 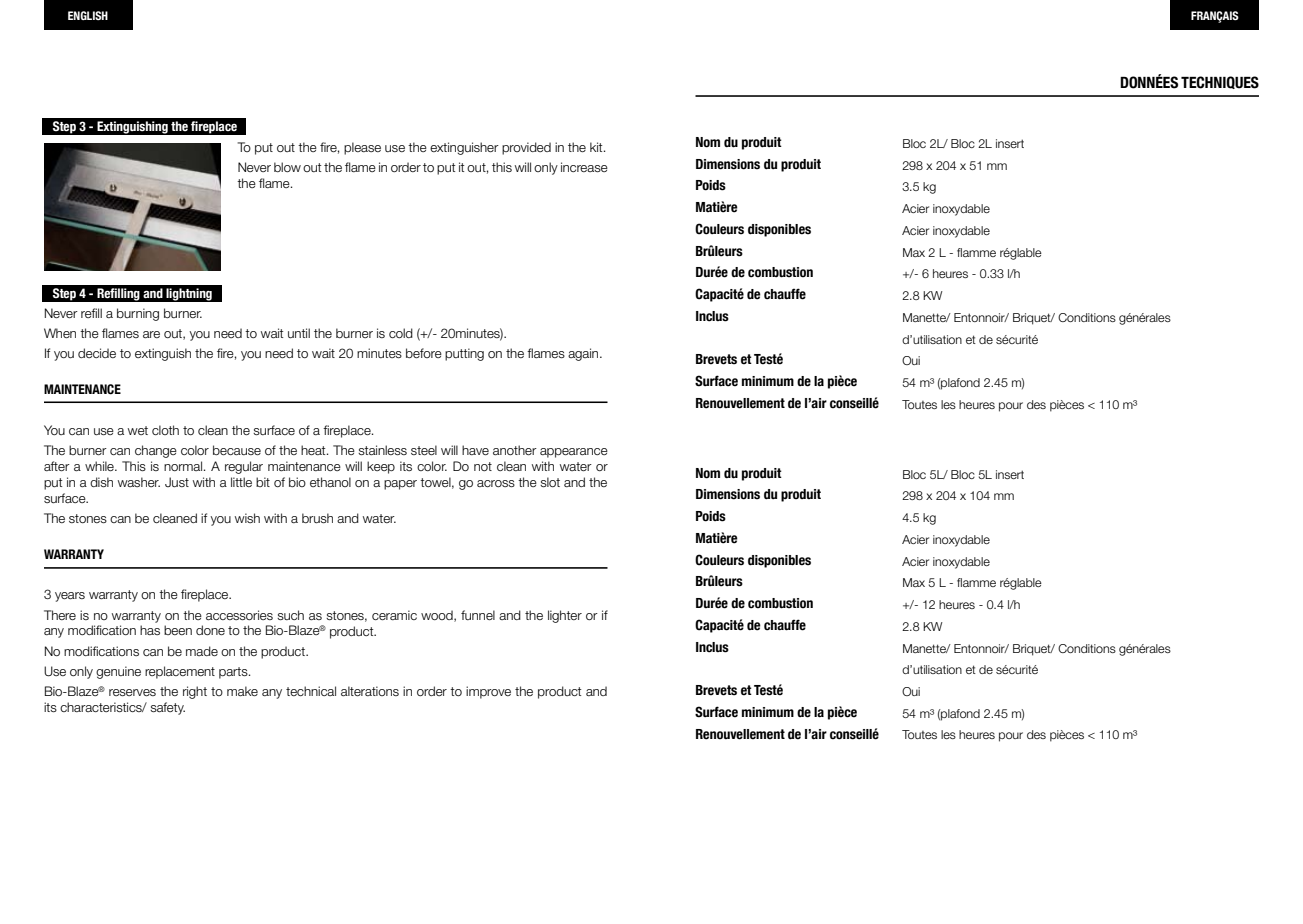 I want to click on appearance, so click(x=574, y=453).
